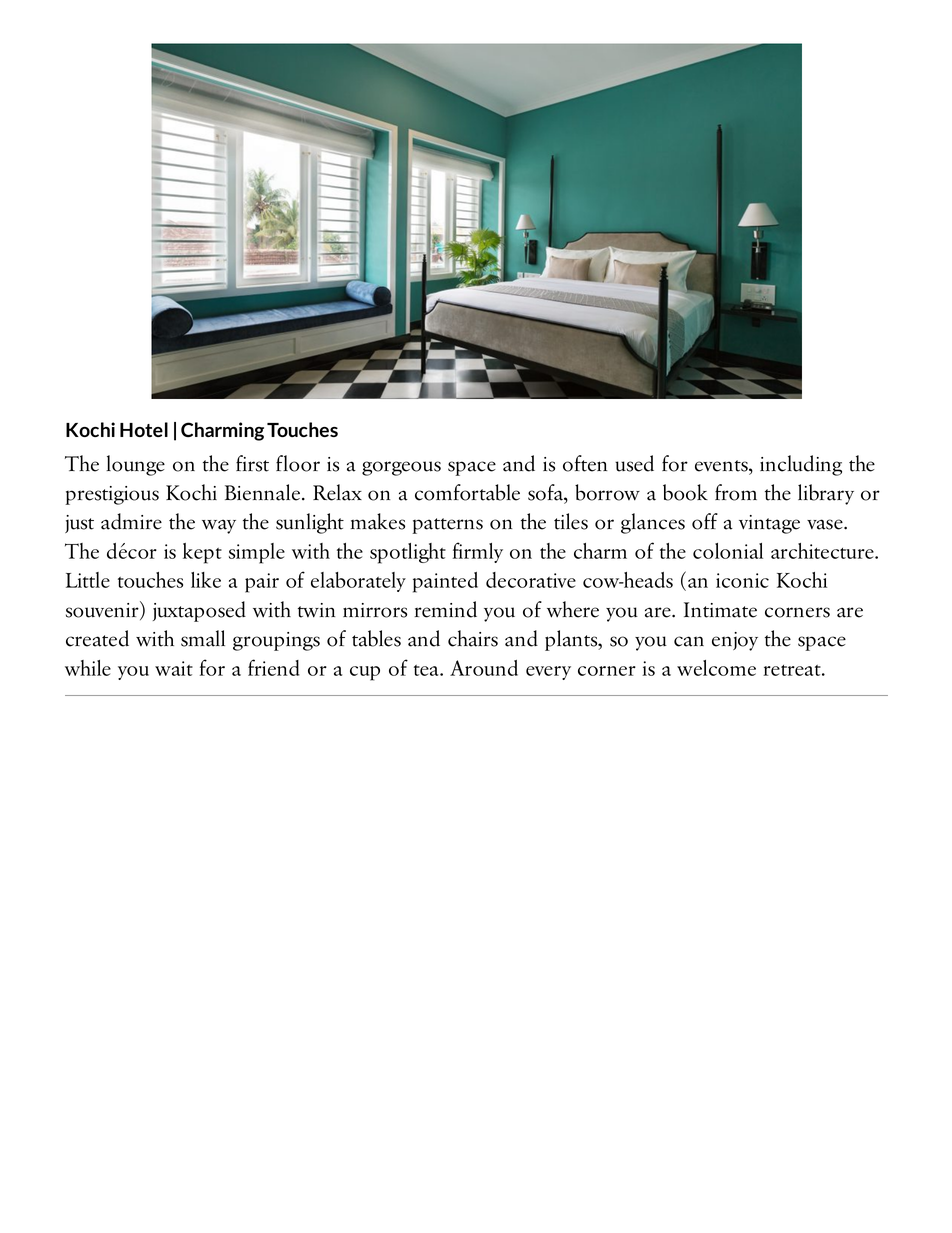  I want to click on gorgeous, so click(401, 468).
